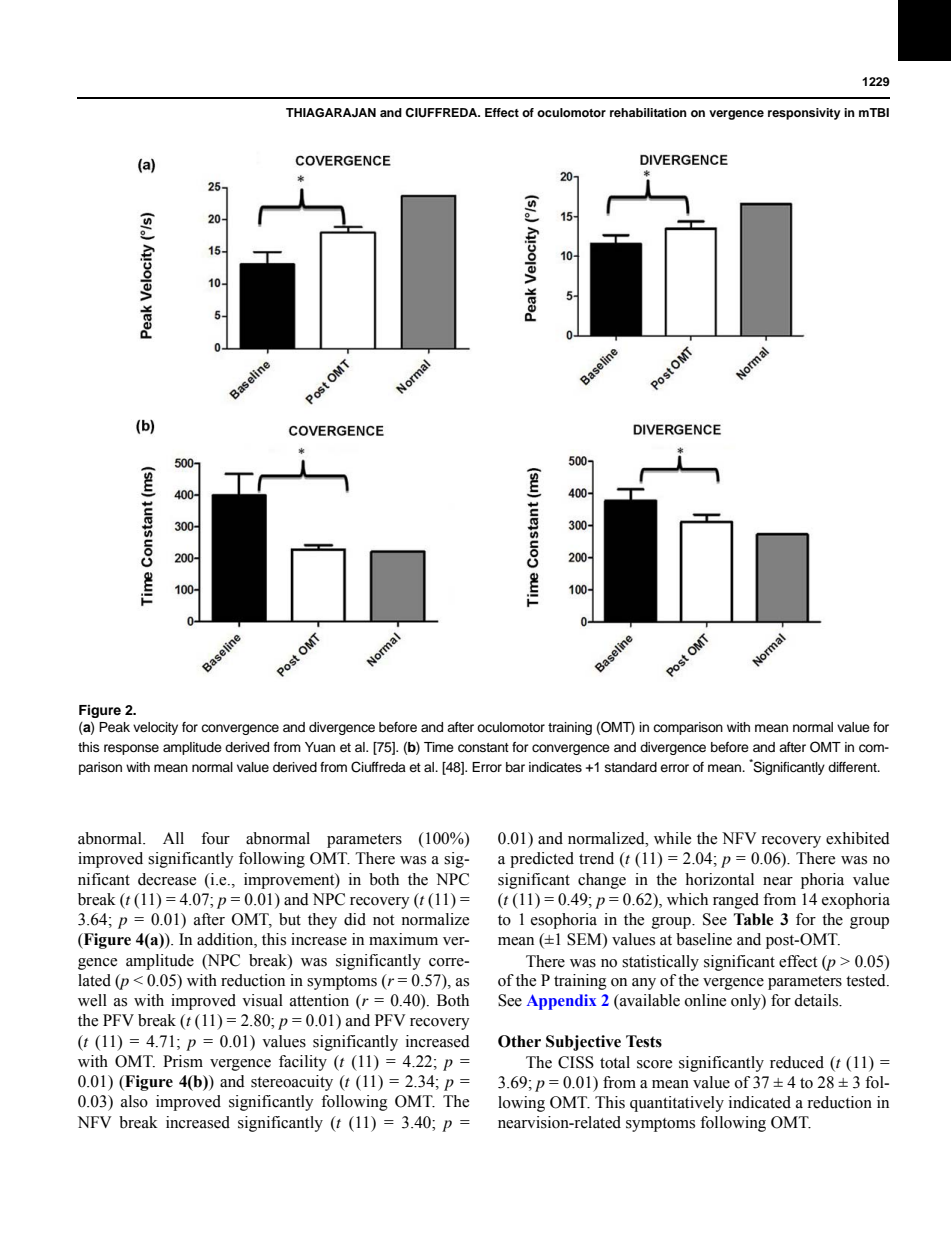  Describe the element at coordinates (483, 748) in the image. I see `constant` at that location.
